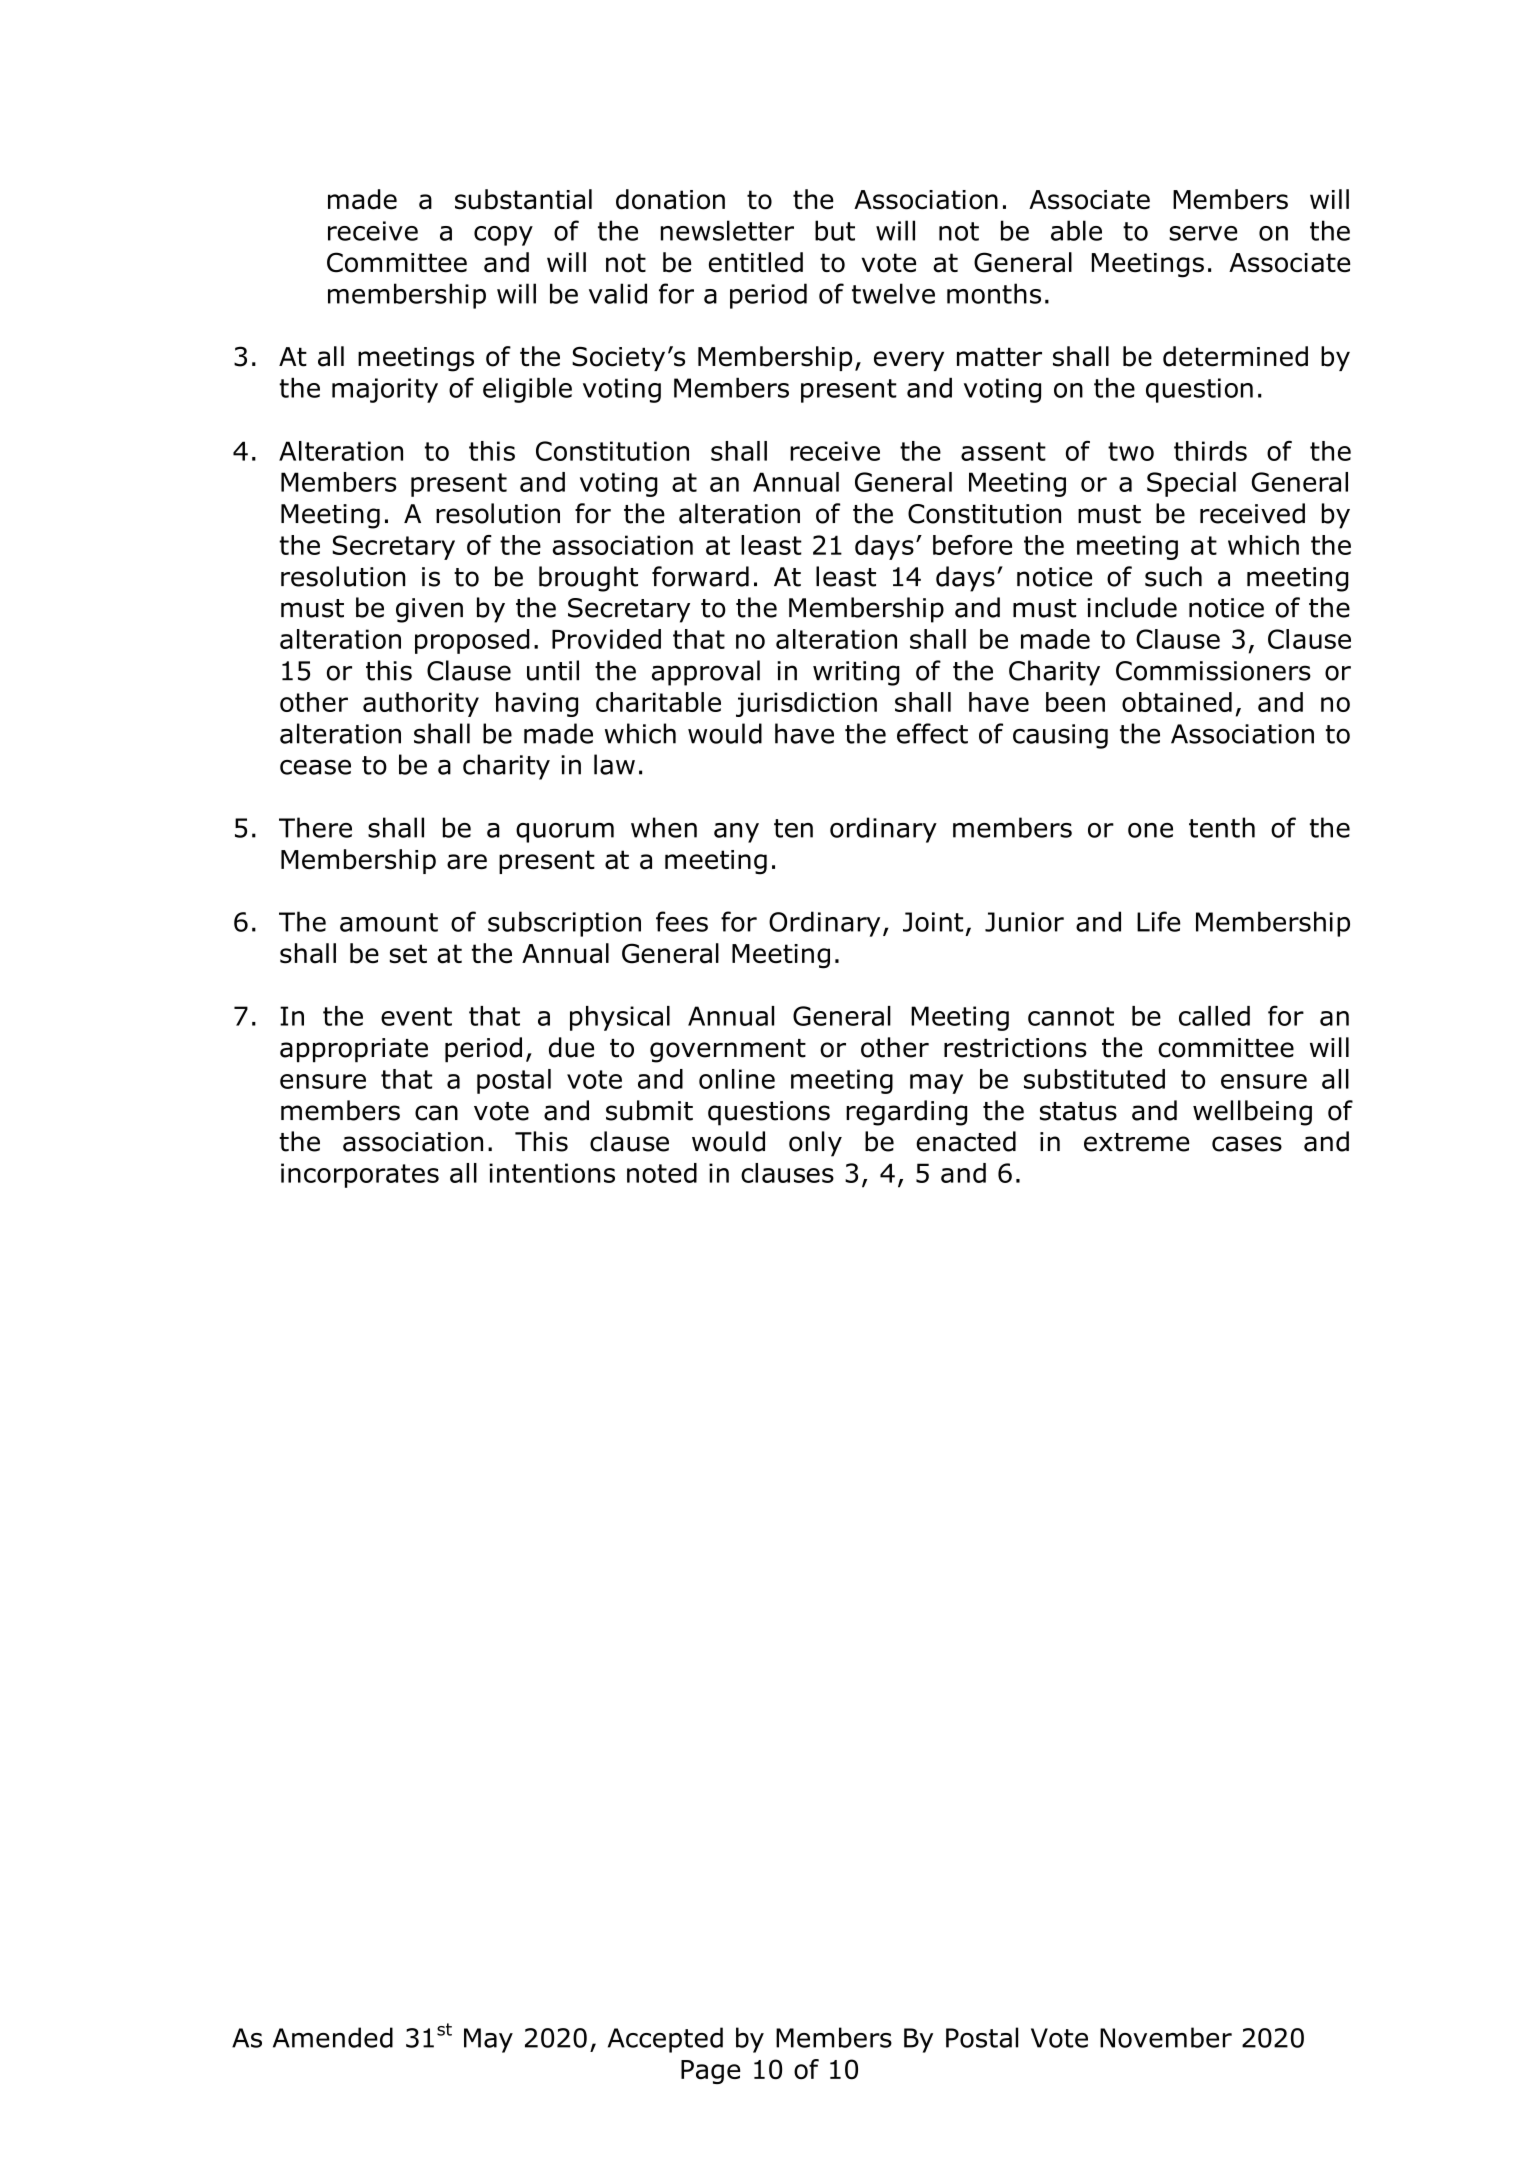 The height and width of the document is (2175, 1538). I want to click on Amended, so click(333, 2037).
